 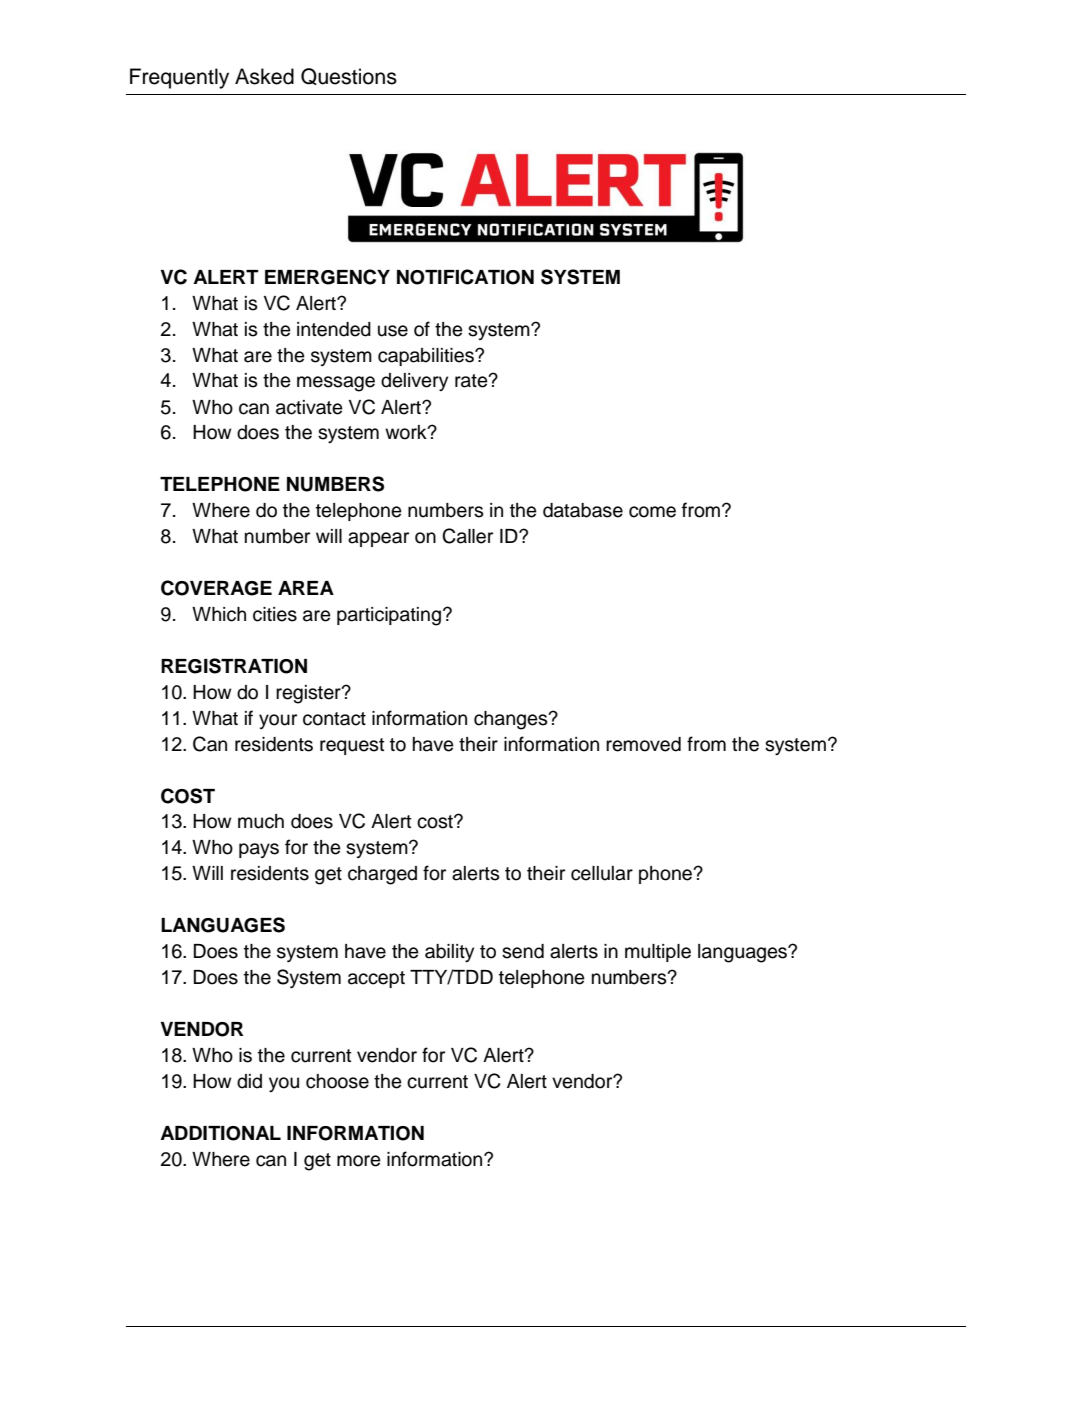 What do you see at coordinates (349, 76) in the screenshot?
I see `Questions` at bounding box center [349, 76].
